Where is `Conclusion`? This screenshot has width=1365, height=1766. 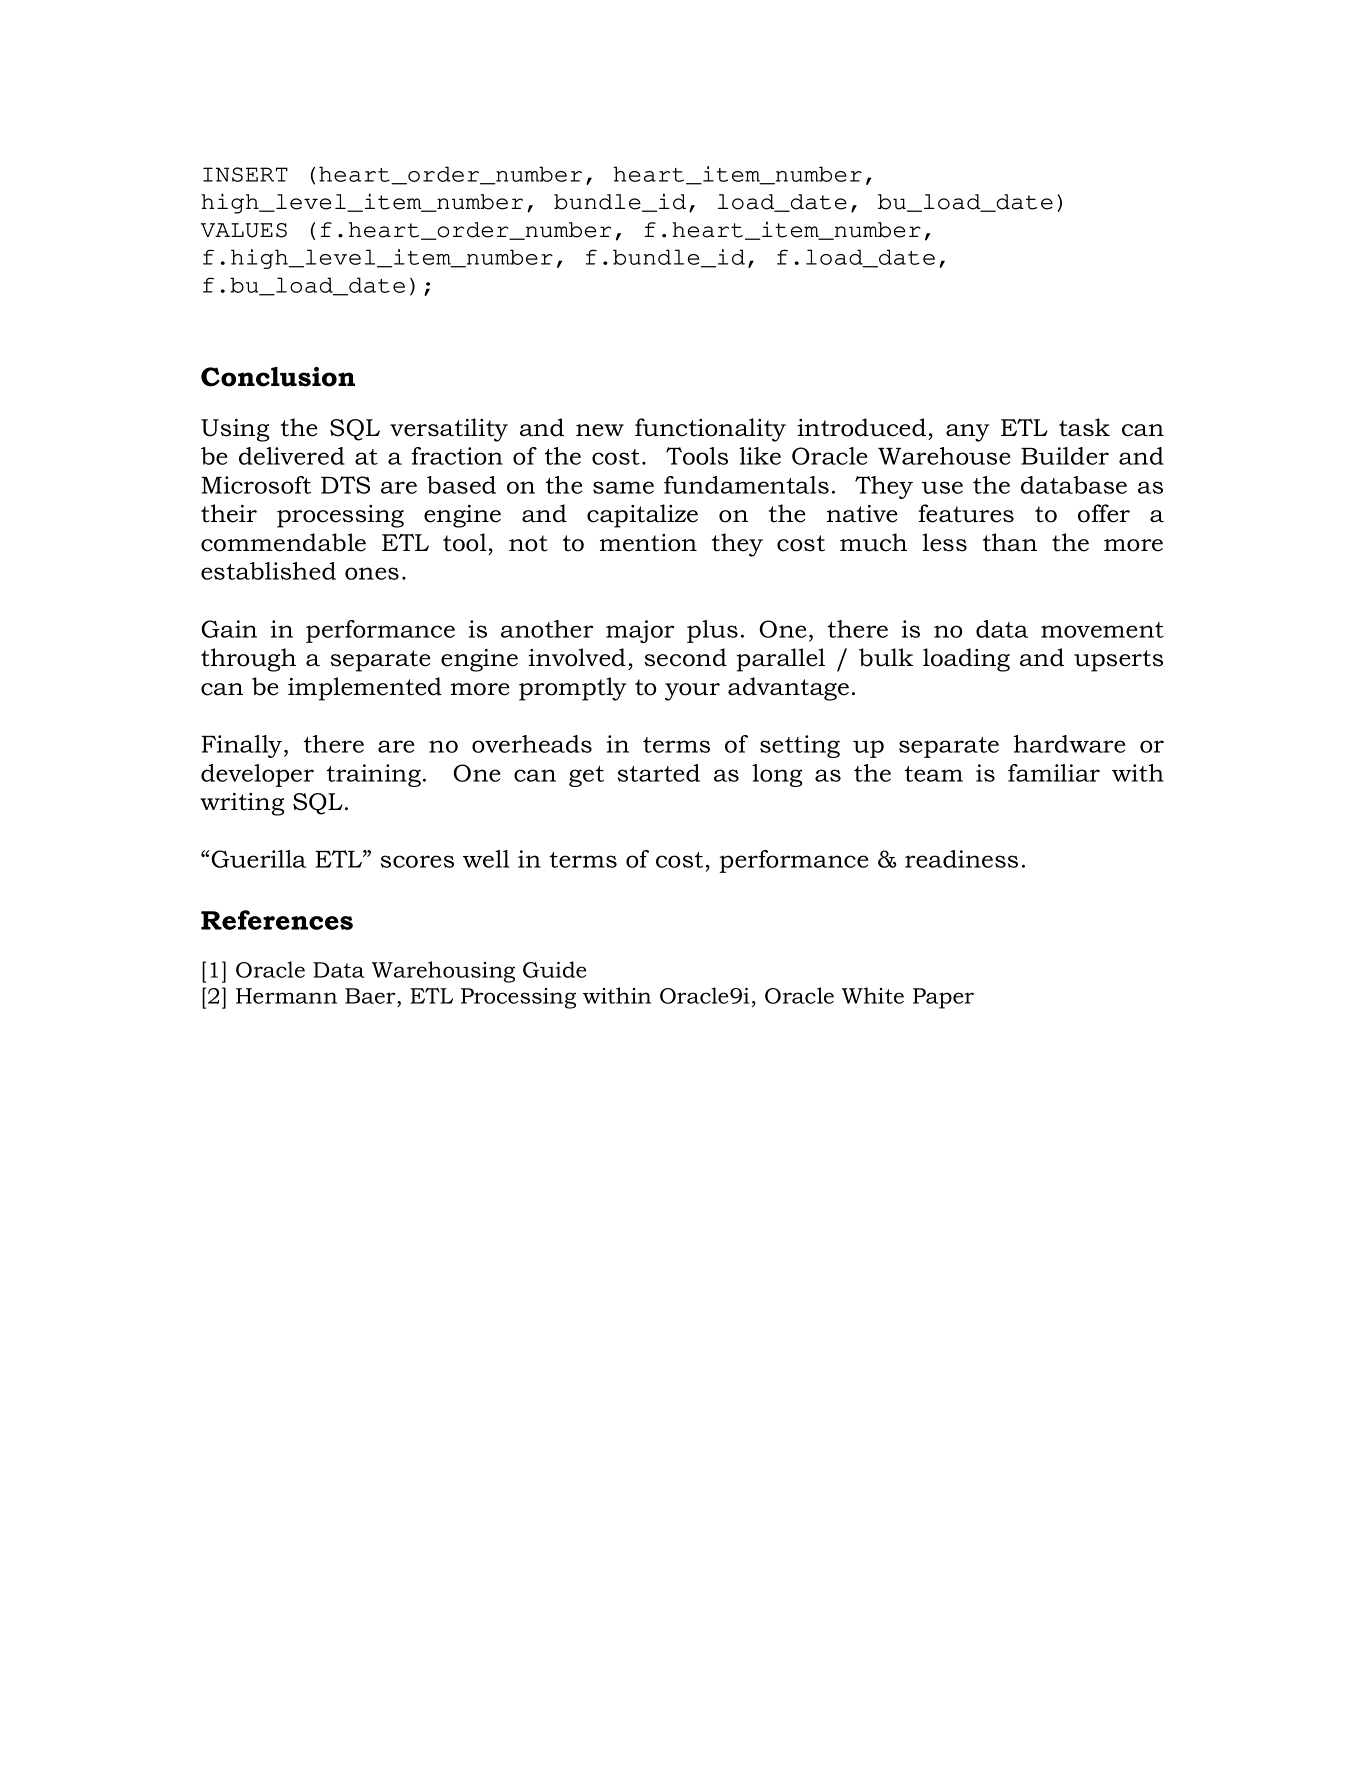
Conclusion is located at coordinates (278, 377).
